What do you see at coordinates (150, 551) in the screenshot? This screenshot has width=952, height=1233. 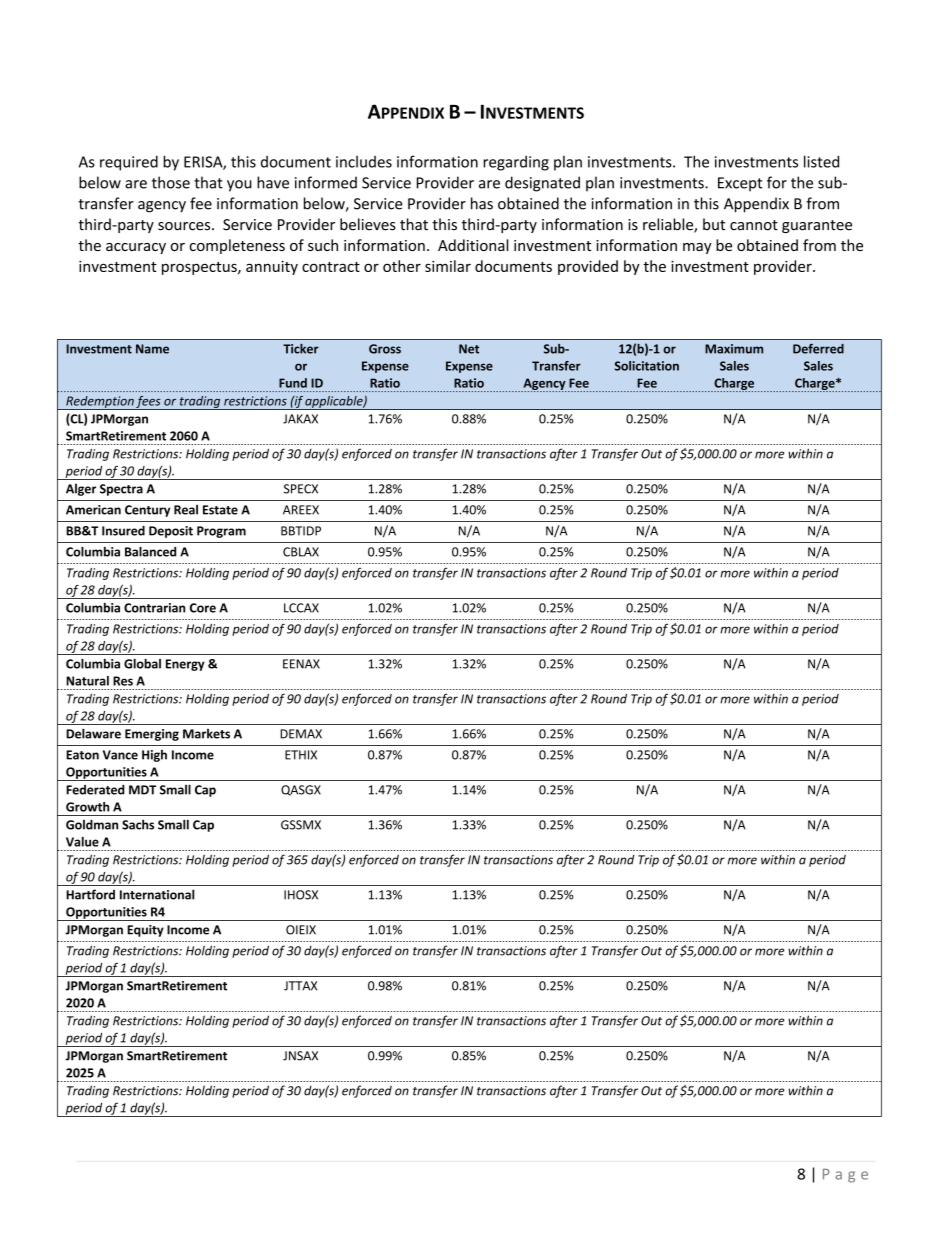 I see `Balanced` at bounding box center [150, 551].
